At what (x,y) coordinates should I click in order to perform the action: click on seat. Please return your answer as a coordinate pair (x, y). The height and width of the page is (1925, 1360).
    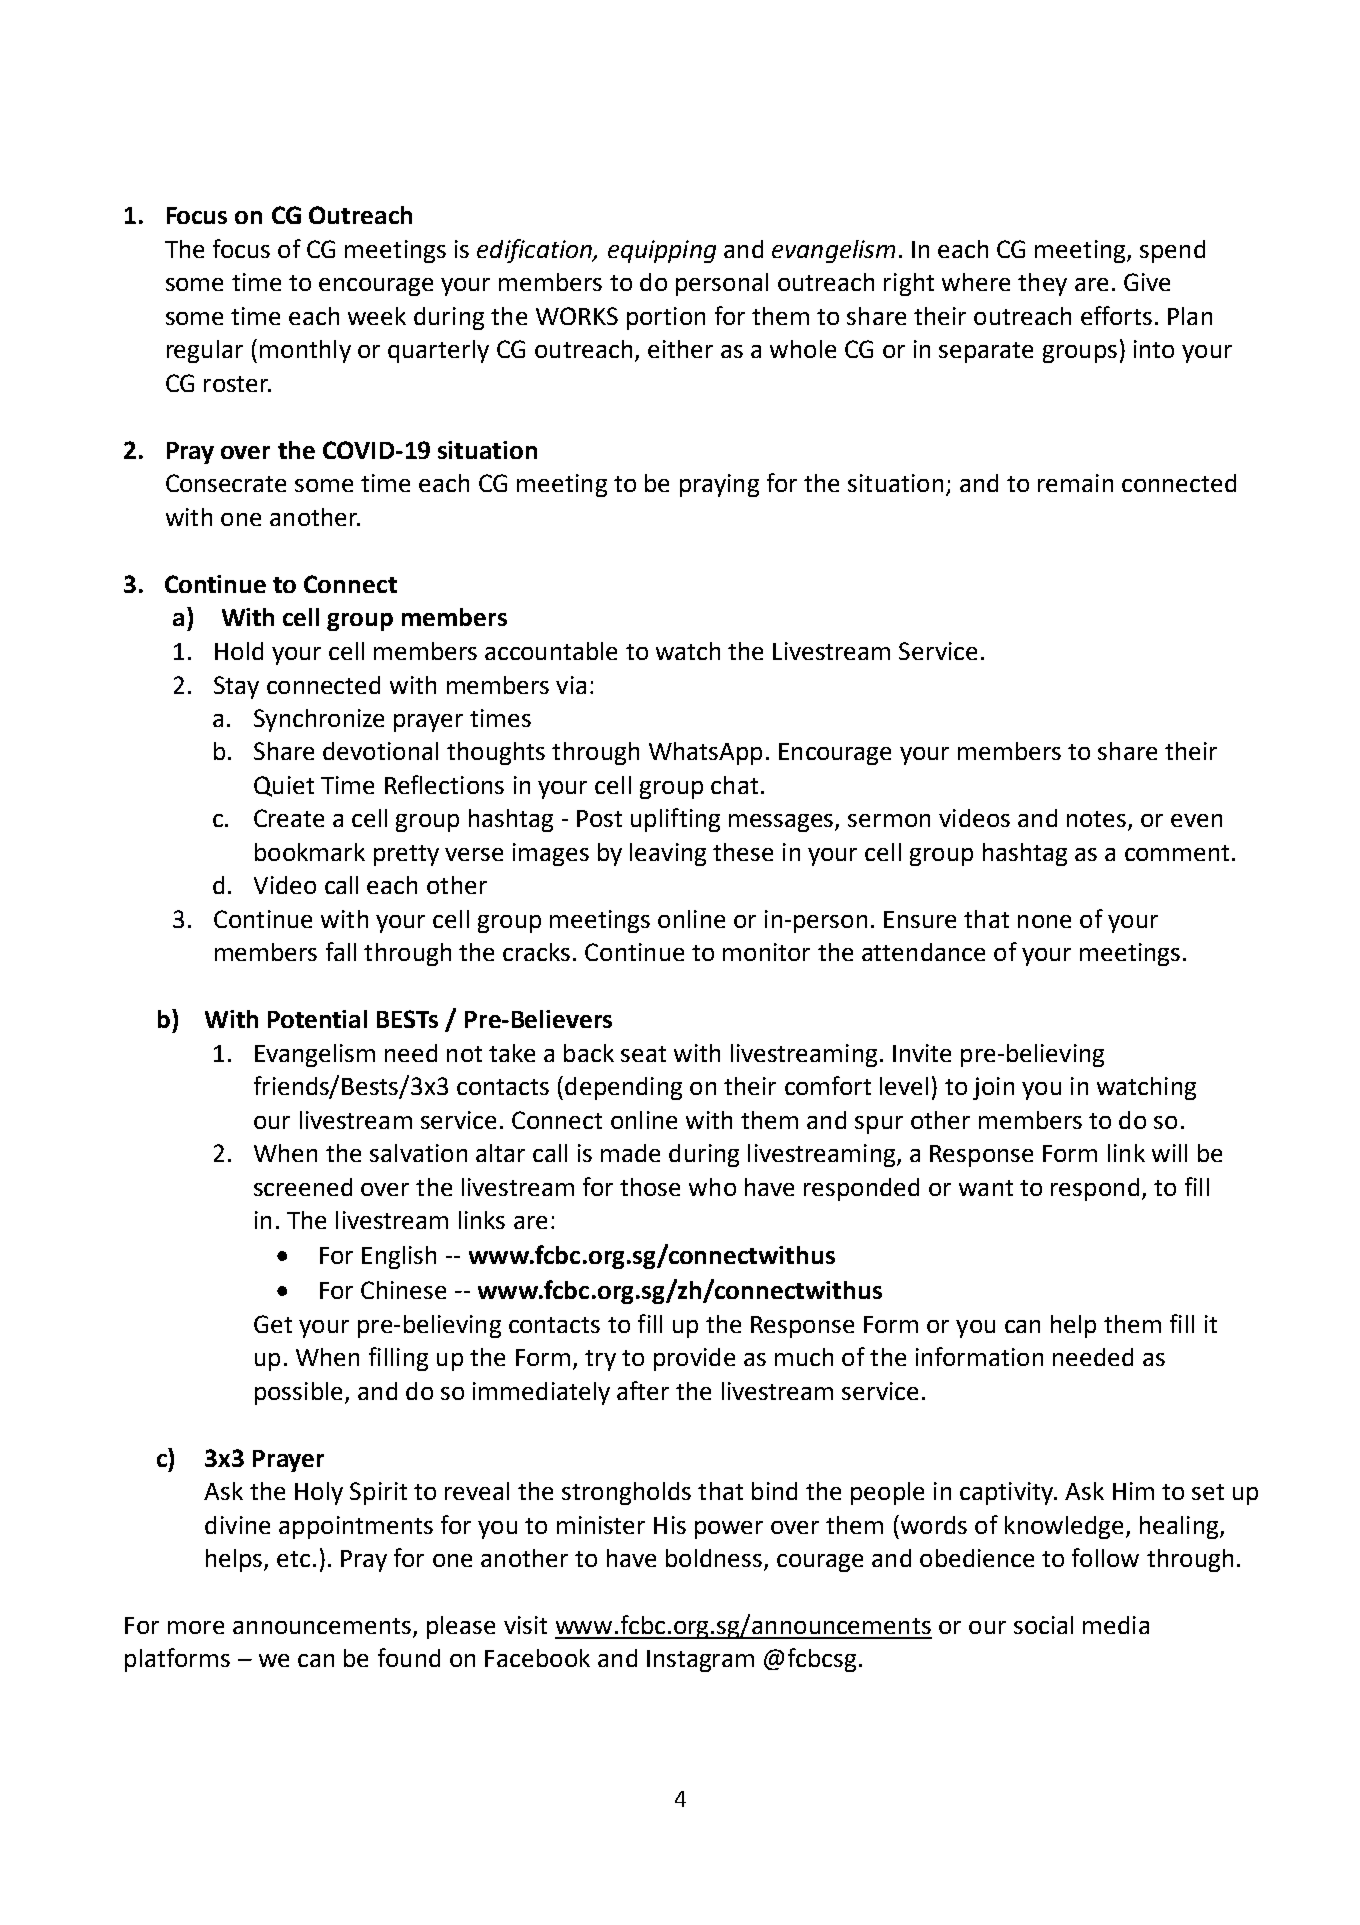
    Looking at the image, I should click on (643, 1054).
